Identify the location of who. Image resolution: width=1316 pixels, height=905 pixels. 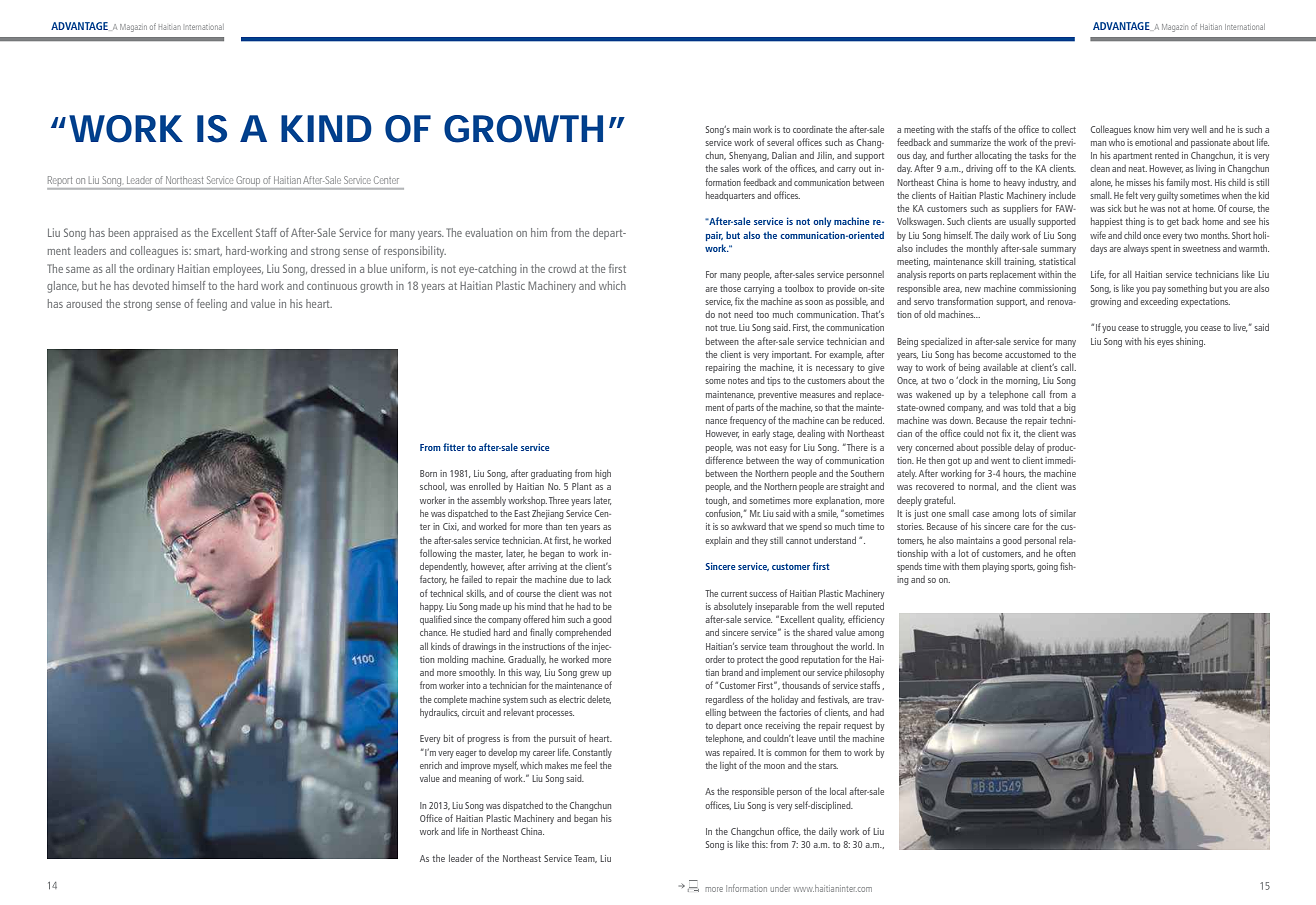
(1117, 142).
